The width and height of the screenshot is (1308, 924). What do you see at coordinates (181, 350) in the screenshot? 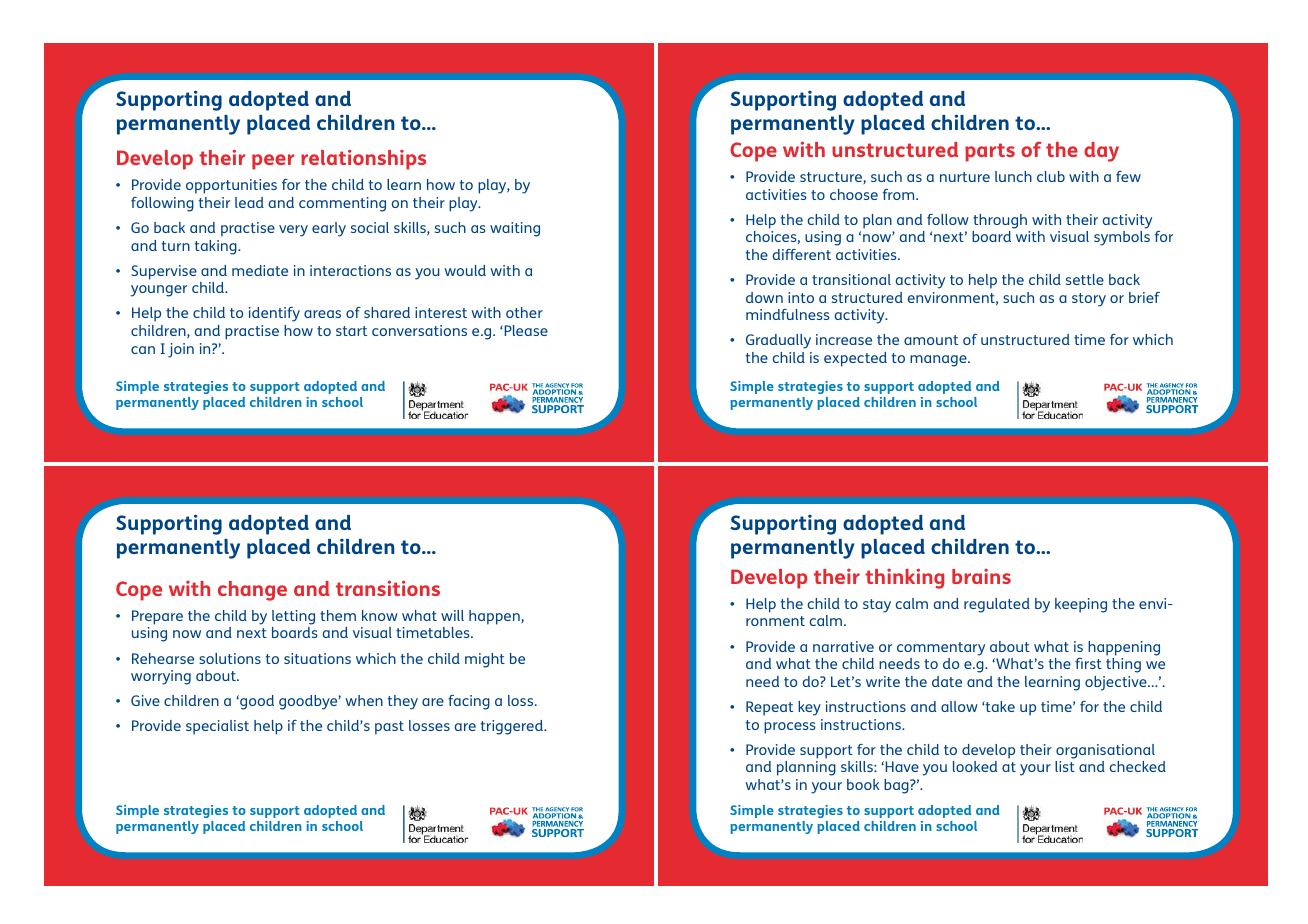
I see `join` at bounding box center [181, 350].
